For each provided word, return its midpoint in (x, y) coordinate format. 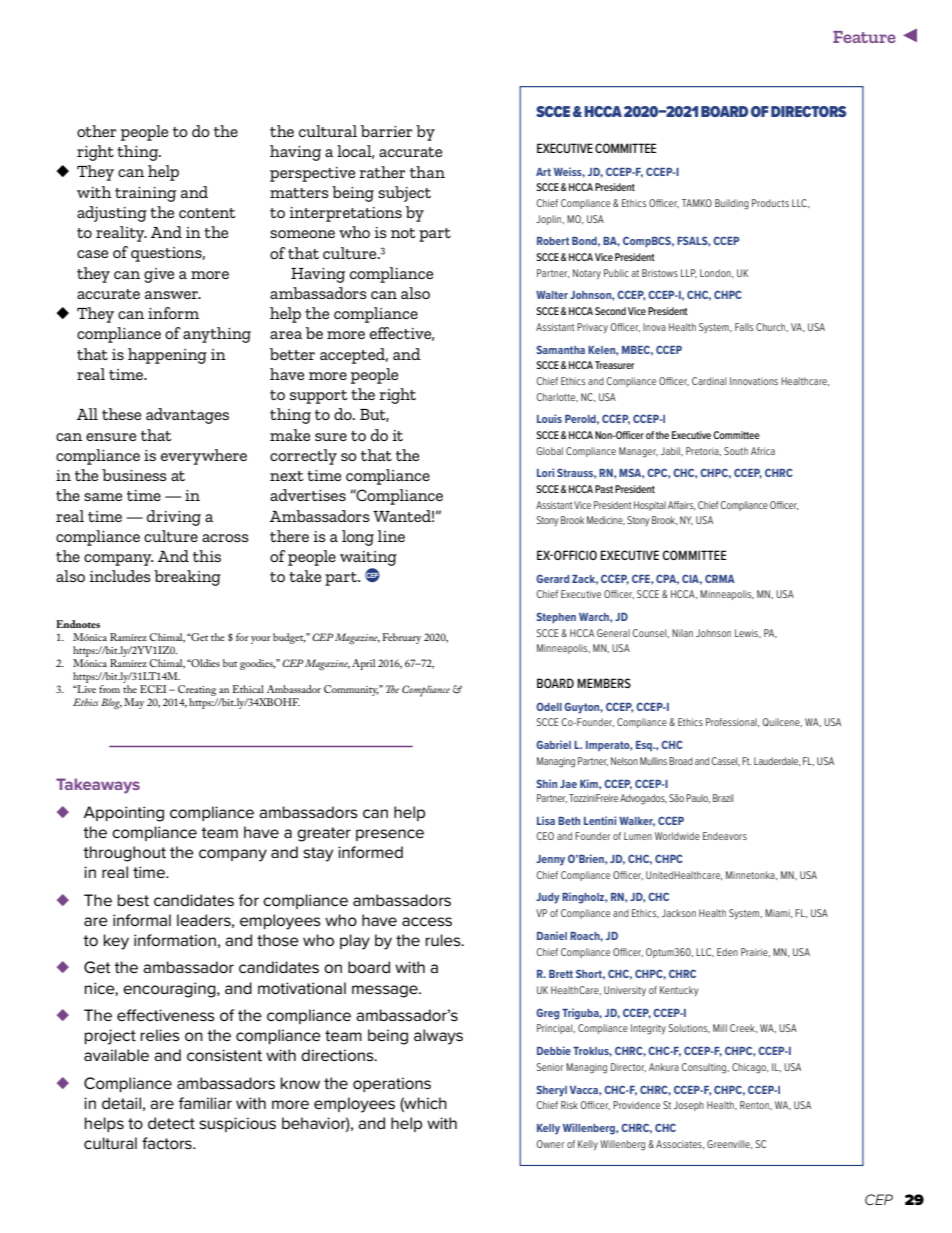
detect (171, 1123)
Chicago (750, 1068)
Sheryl (552, 1091)
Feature (864, 37)
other (96, 131)
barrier (386, 131)
